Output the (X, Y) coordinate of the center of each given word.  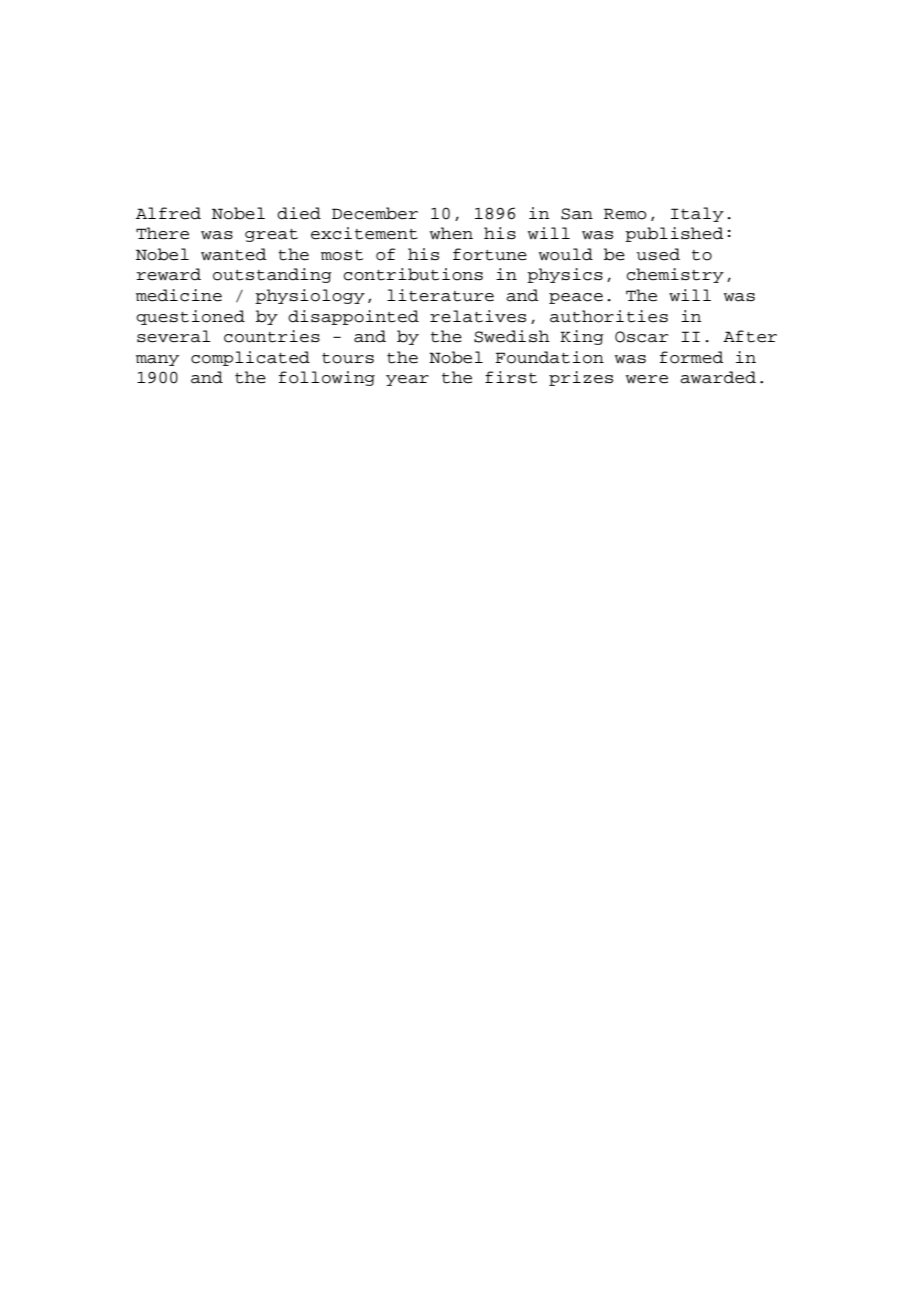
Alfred (168, 213)
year (407, 380)
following (327, 378)
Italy (697, 214)
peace (576, 298)
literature (440, 295)
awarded (718, 377)
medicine (179, 295)
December (375, 213)
